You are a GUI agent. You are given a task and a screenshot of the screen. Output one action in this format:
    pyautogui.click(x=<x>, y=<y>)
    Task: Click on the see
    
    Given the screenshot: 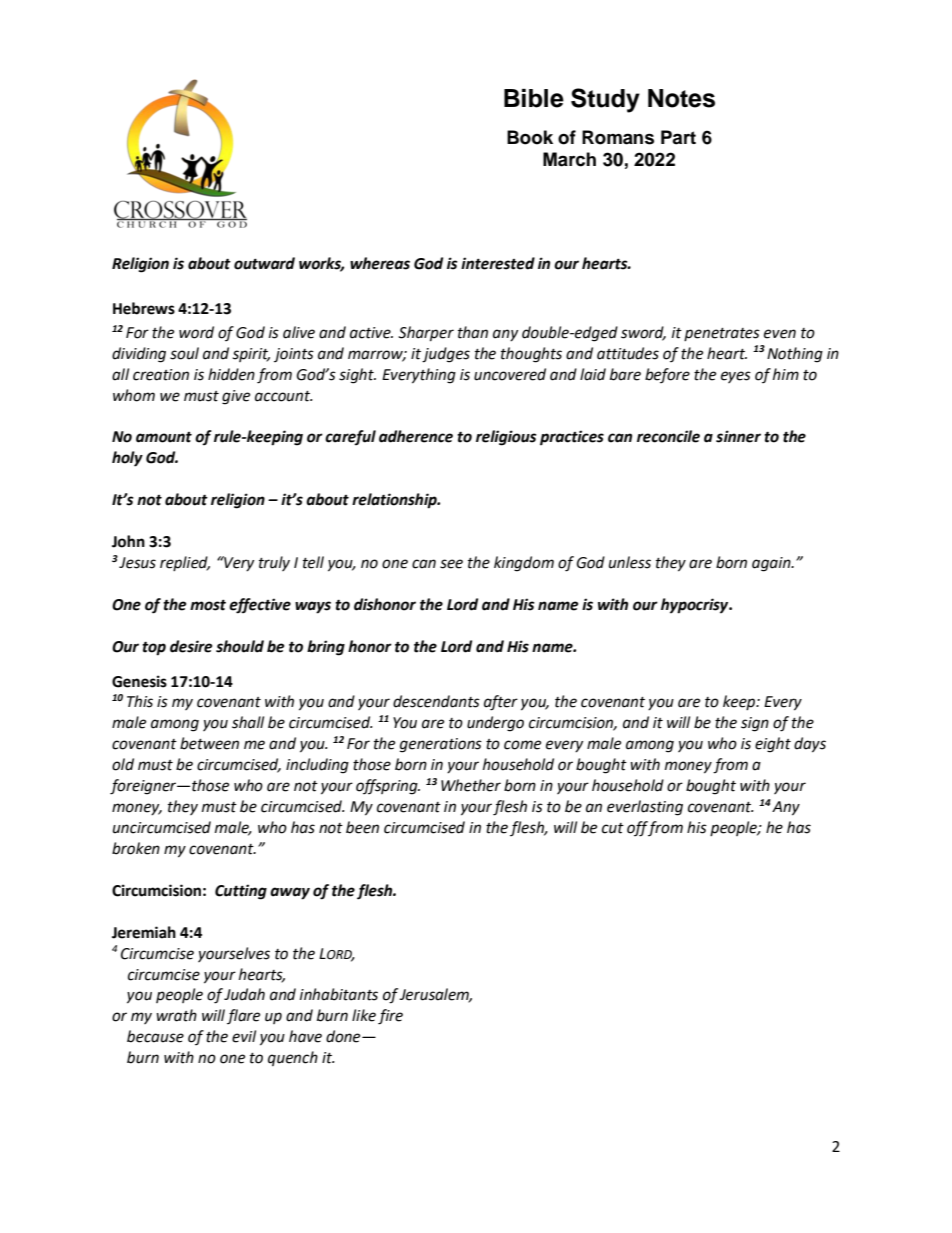 What is the action you would take?
    pyautogui.click(x=451, y=564)
